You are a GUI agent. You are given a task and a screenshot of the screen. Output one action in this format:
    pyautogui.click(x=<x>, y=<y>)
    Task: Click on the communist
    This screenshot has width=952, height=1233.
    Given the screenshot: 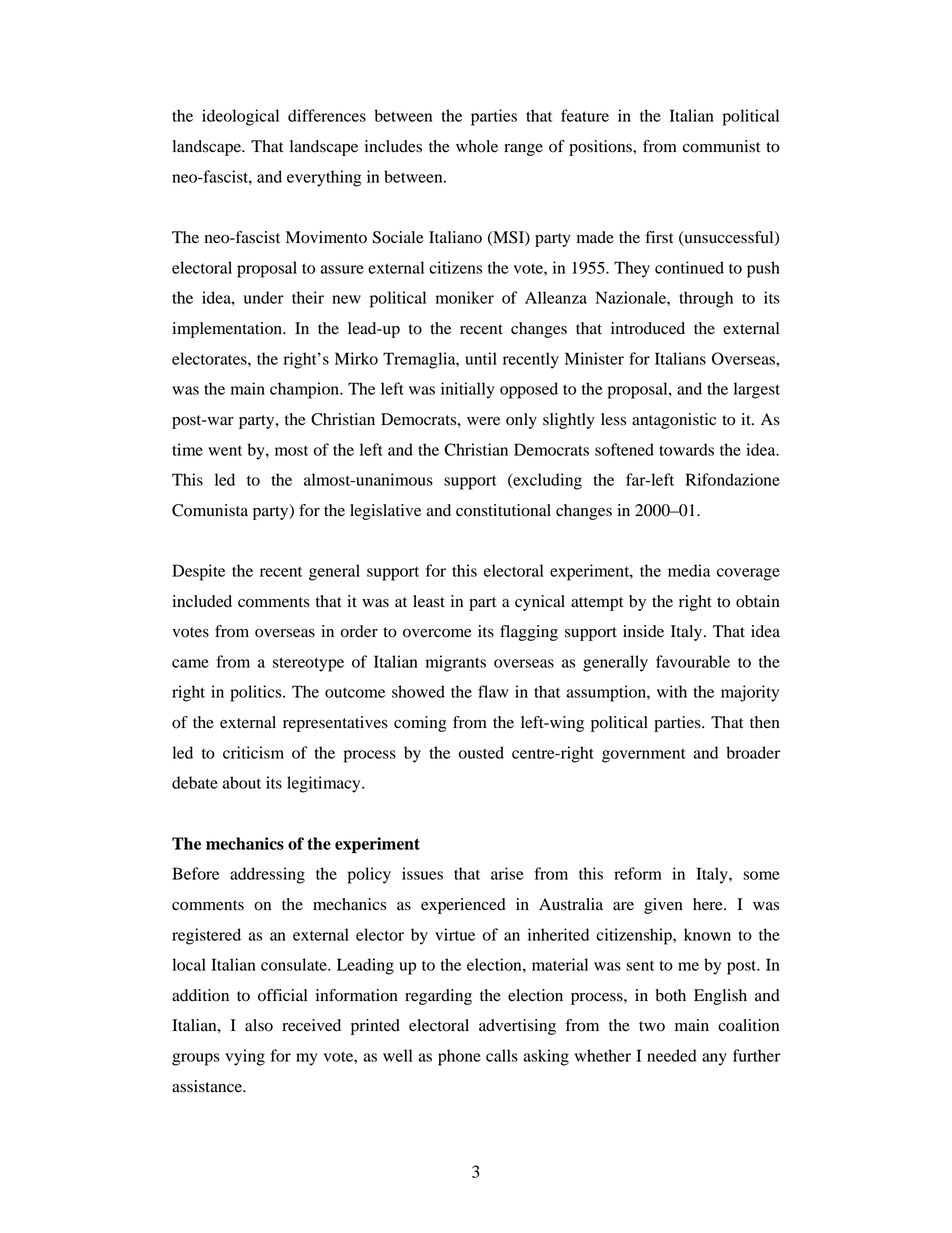 What is the action you would take?
    pyautogui.click(x=721, y=146)
